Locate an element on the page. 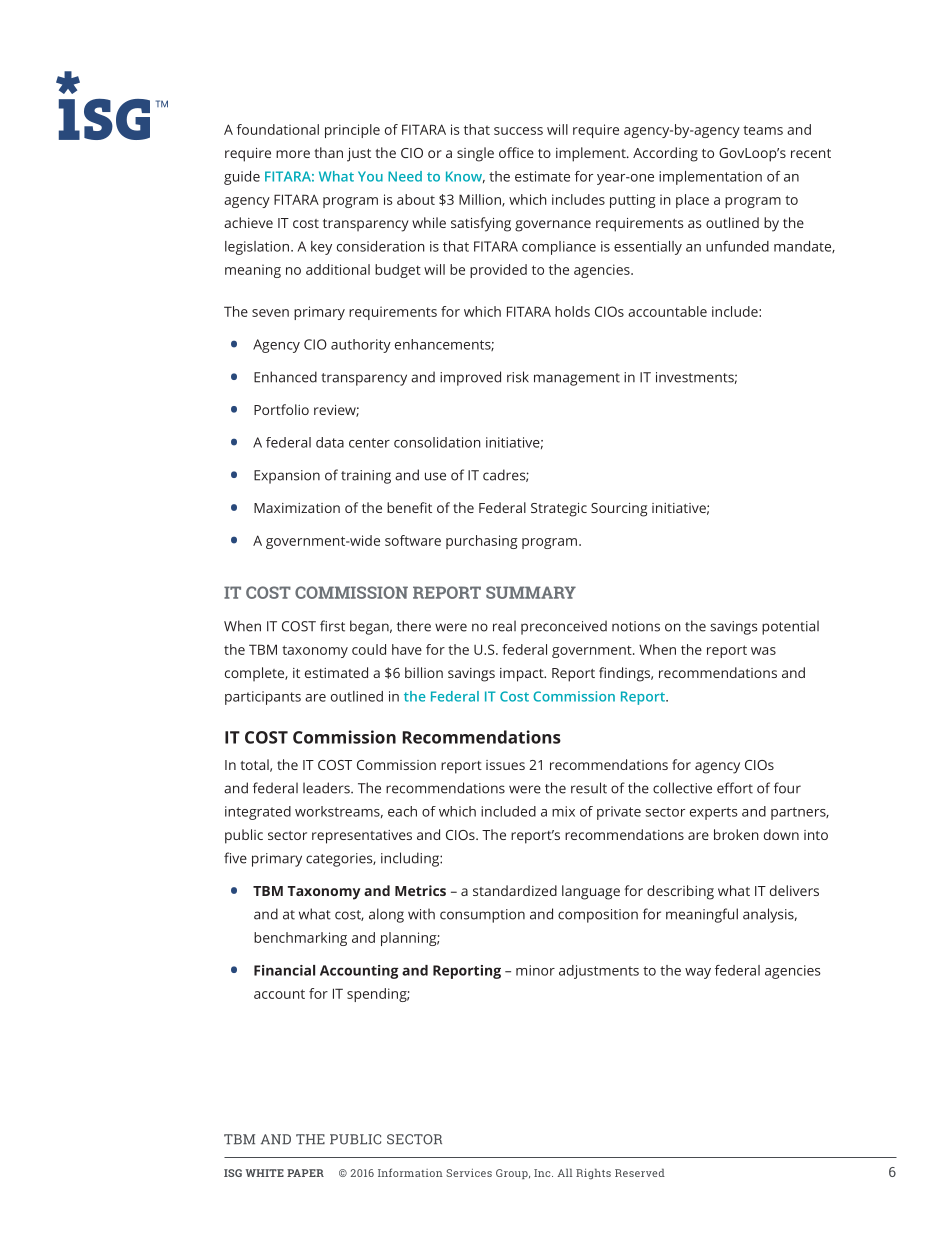  Sourcing is located at coordinates (619, 510).
